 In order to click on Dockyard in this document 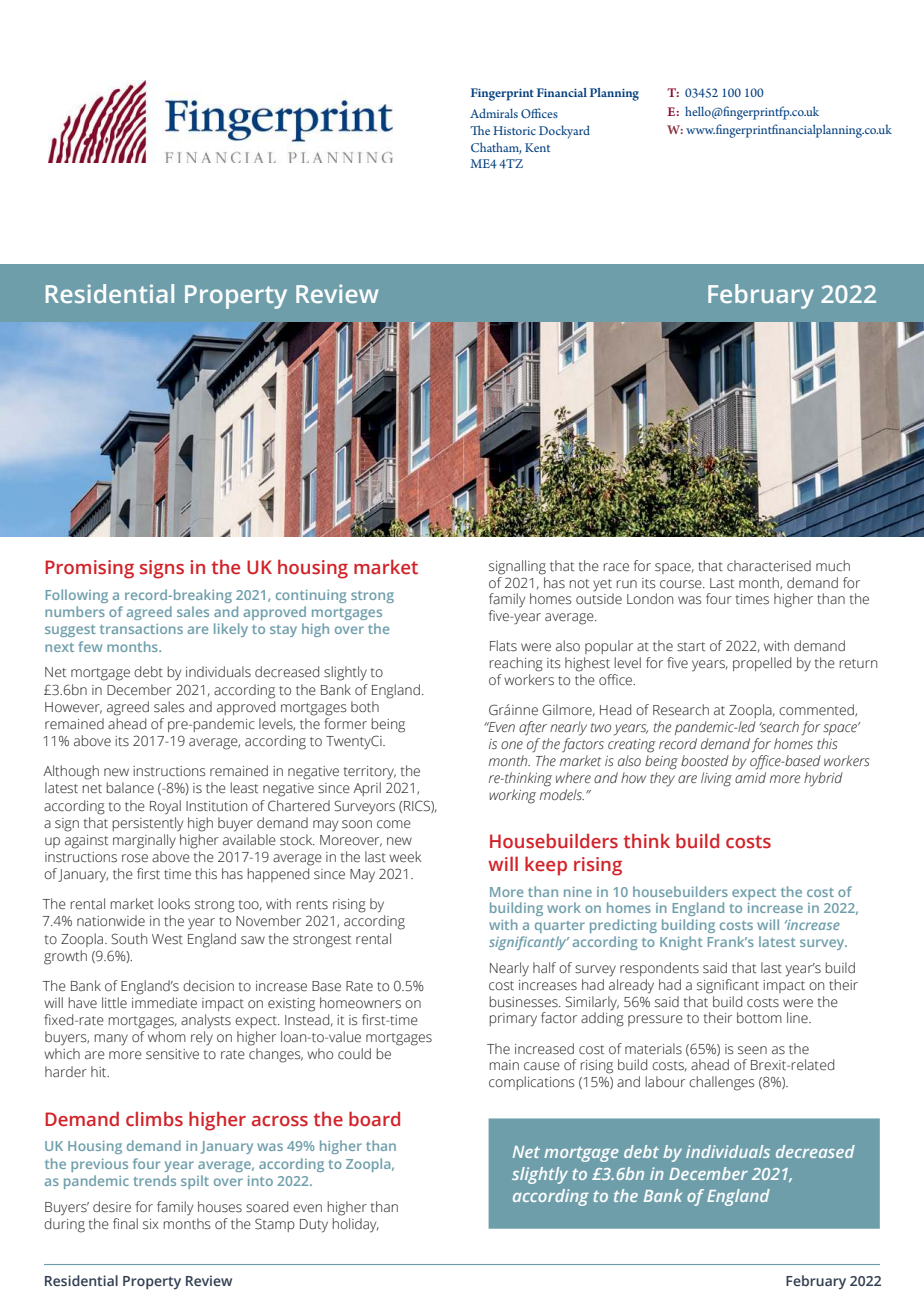, I will do `click(564, 132)`.
